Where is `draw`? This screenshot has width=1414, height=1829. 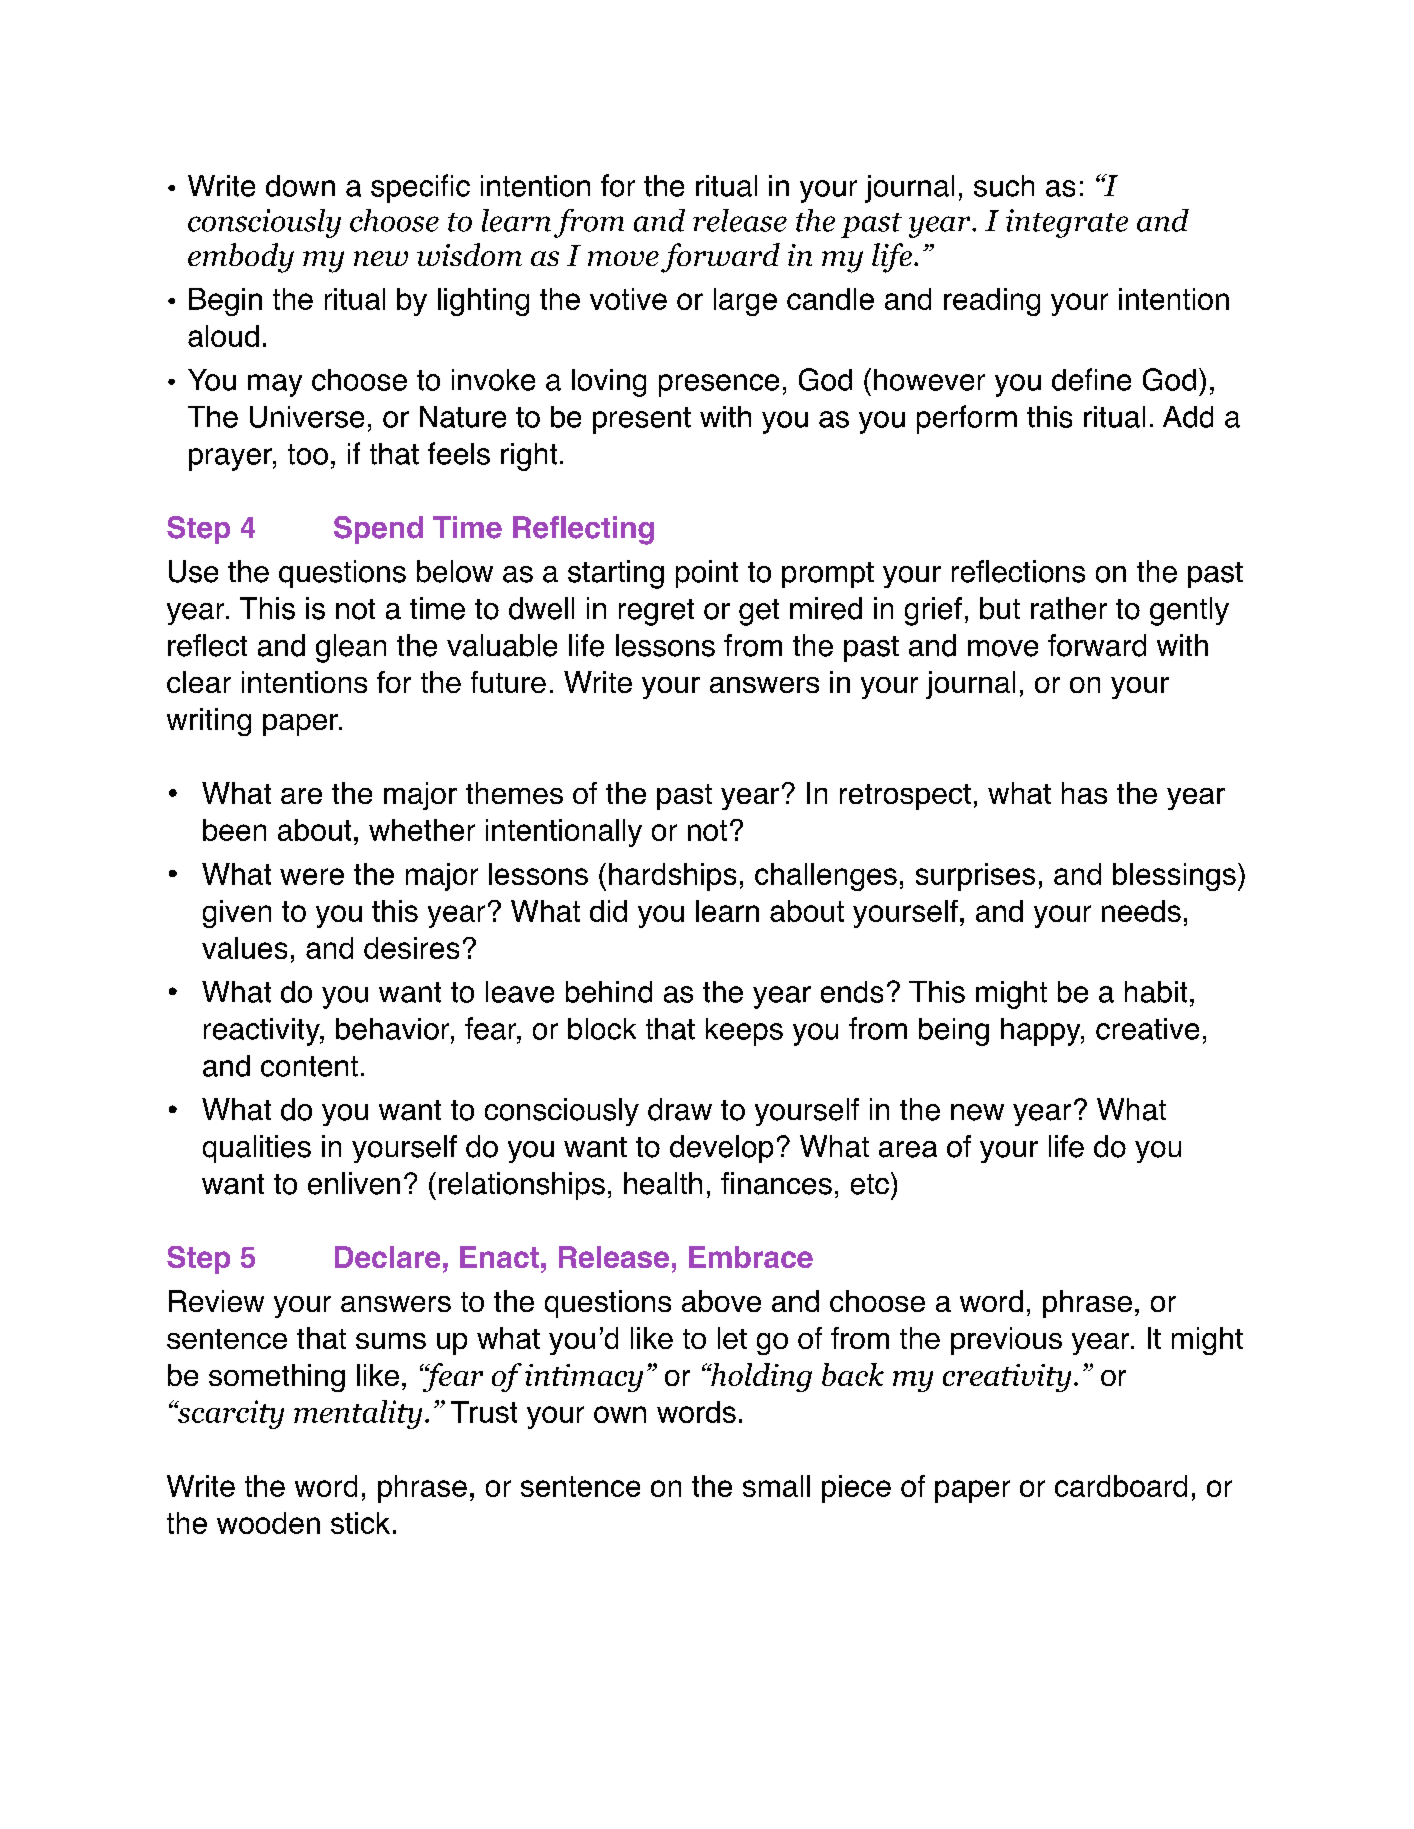
draw is located at coordinates (680, 1109).
